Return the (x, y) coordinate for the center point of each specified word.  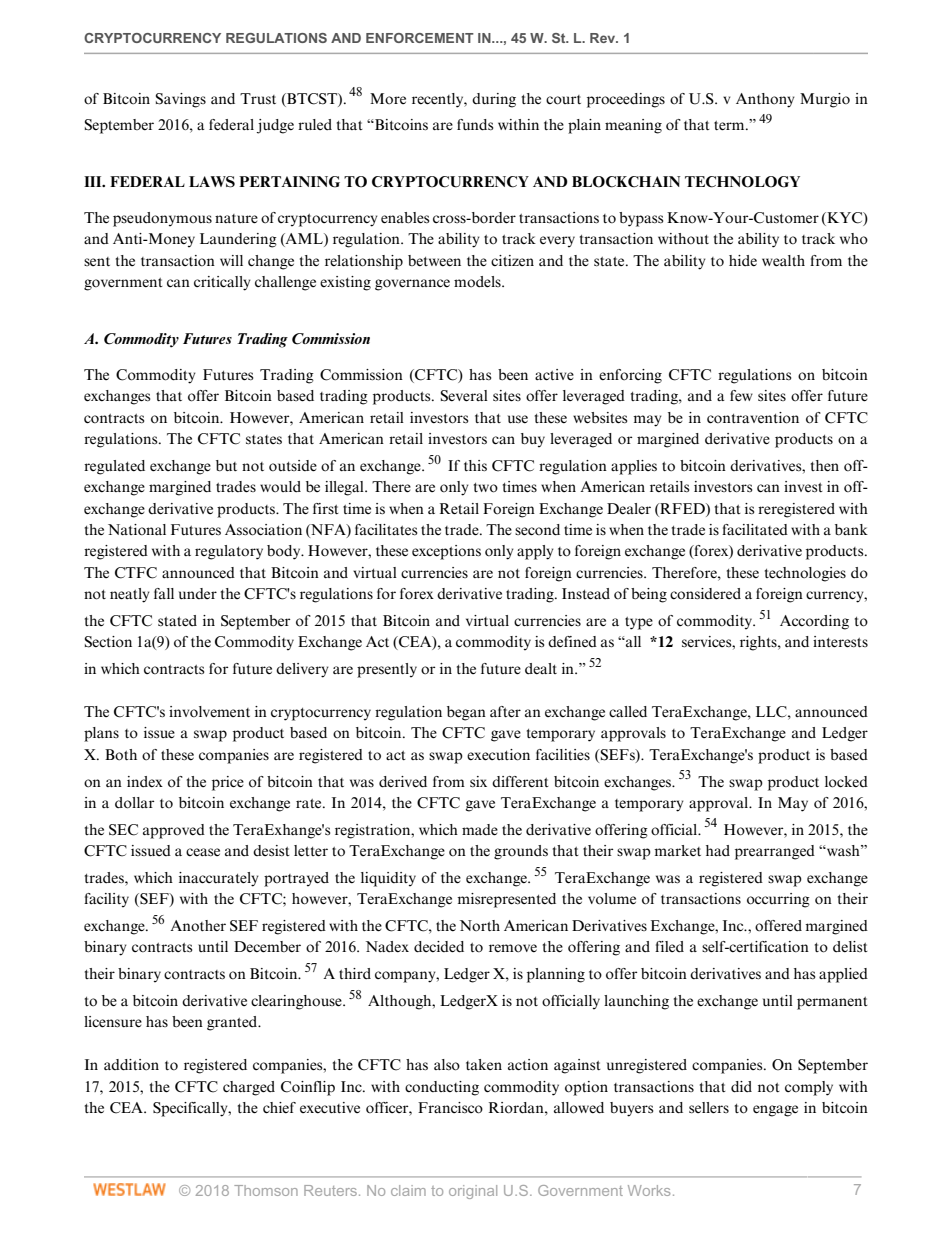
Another (198, 926)
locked (846, 782)
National (137, 530)
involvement (209, 712)
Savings (181, 100)
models (478, 282)
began (466, 713)
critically (222, 283)
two (486, 488)
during (494, 100)
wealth (783, 261)
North (480, 926)
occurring (778, 900)
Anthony (765, 100)
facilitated (755, 530)
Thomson (266, 1190)
